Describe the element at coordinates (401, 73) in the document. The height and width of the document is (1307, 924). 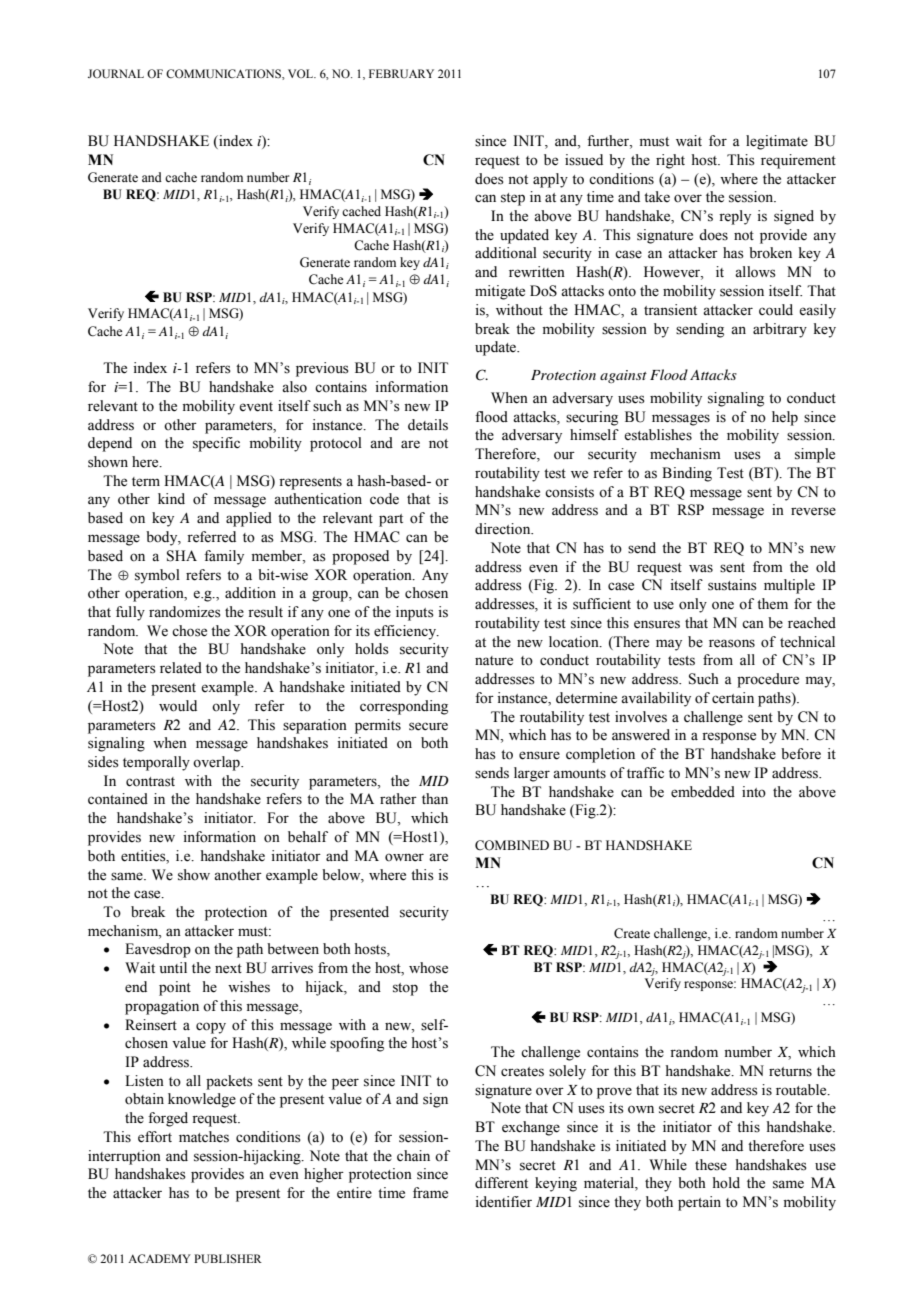
I see `FEBRUARY` at that location.
